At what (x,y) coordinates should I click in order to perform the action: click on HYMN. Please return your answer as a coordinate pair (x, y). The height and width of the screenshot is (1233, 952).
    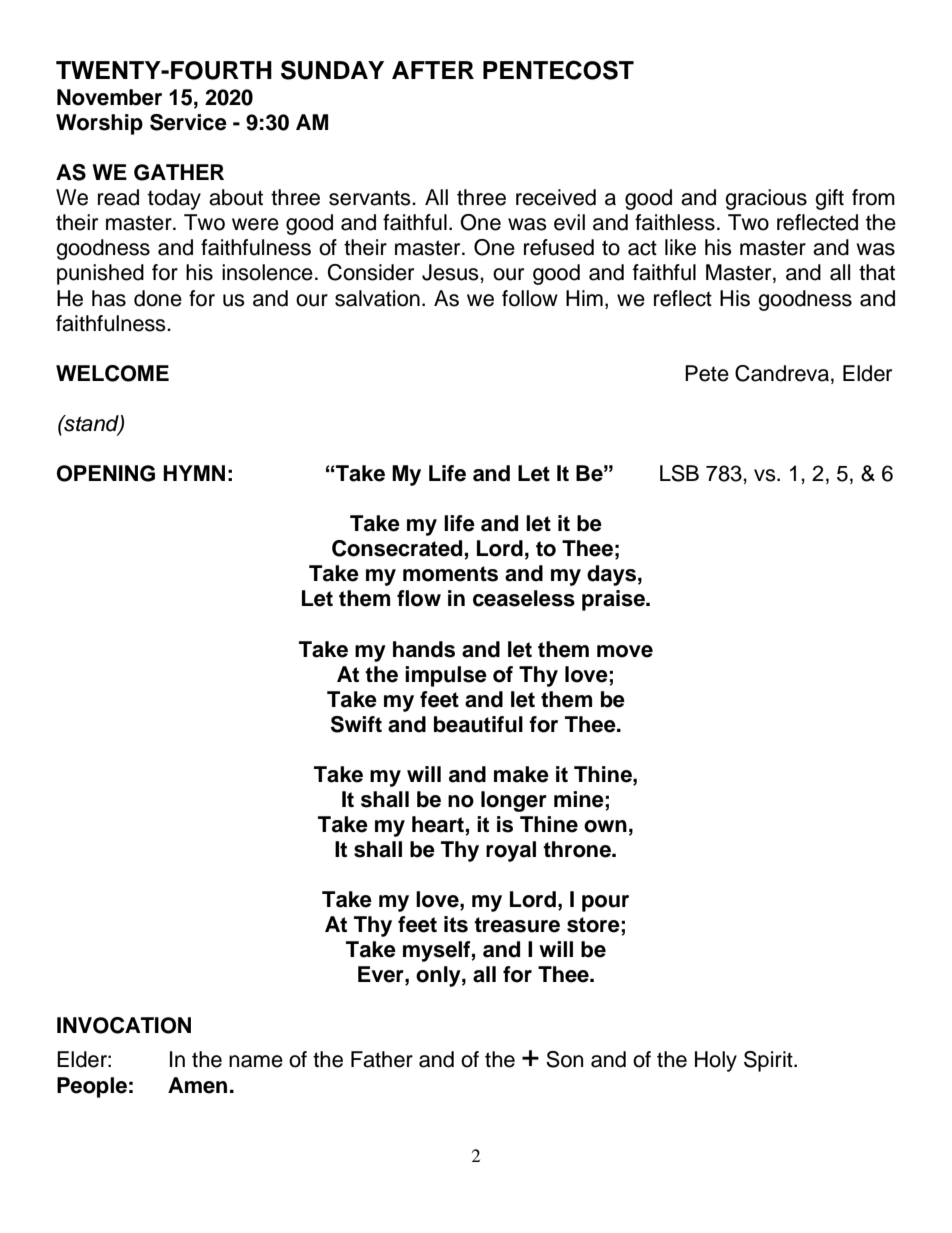
    Looking at the image, I should click on (194, 473).
